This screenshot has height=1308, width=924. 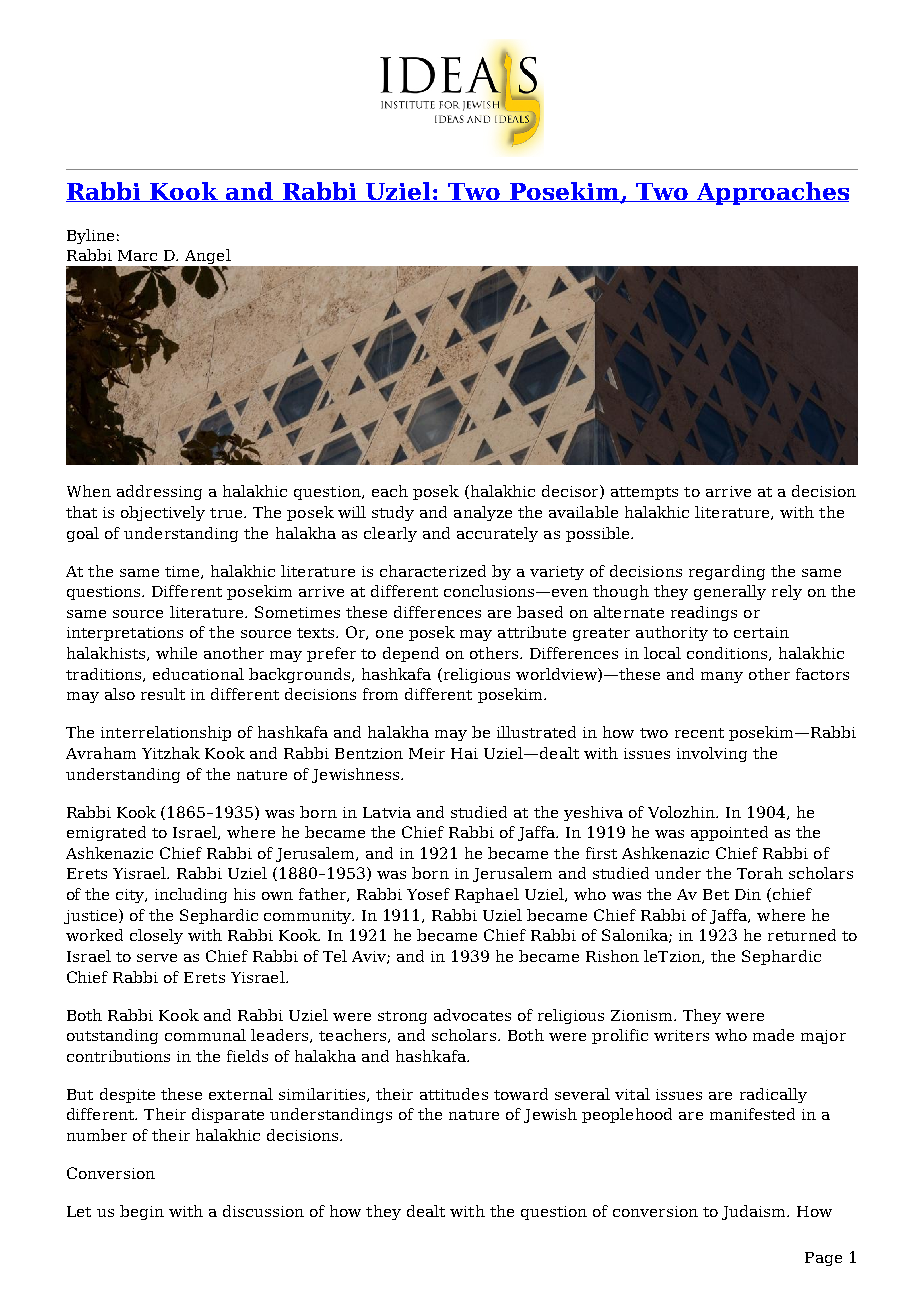 I want to click on Approaches, so click(x=772, y=193).
